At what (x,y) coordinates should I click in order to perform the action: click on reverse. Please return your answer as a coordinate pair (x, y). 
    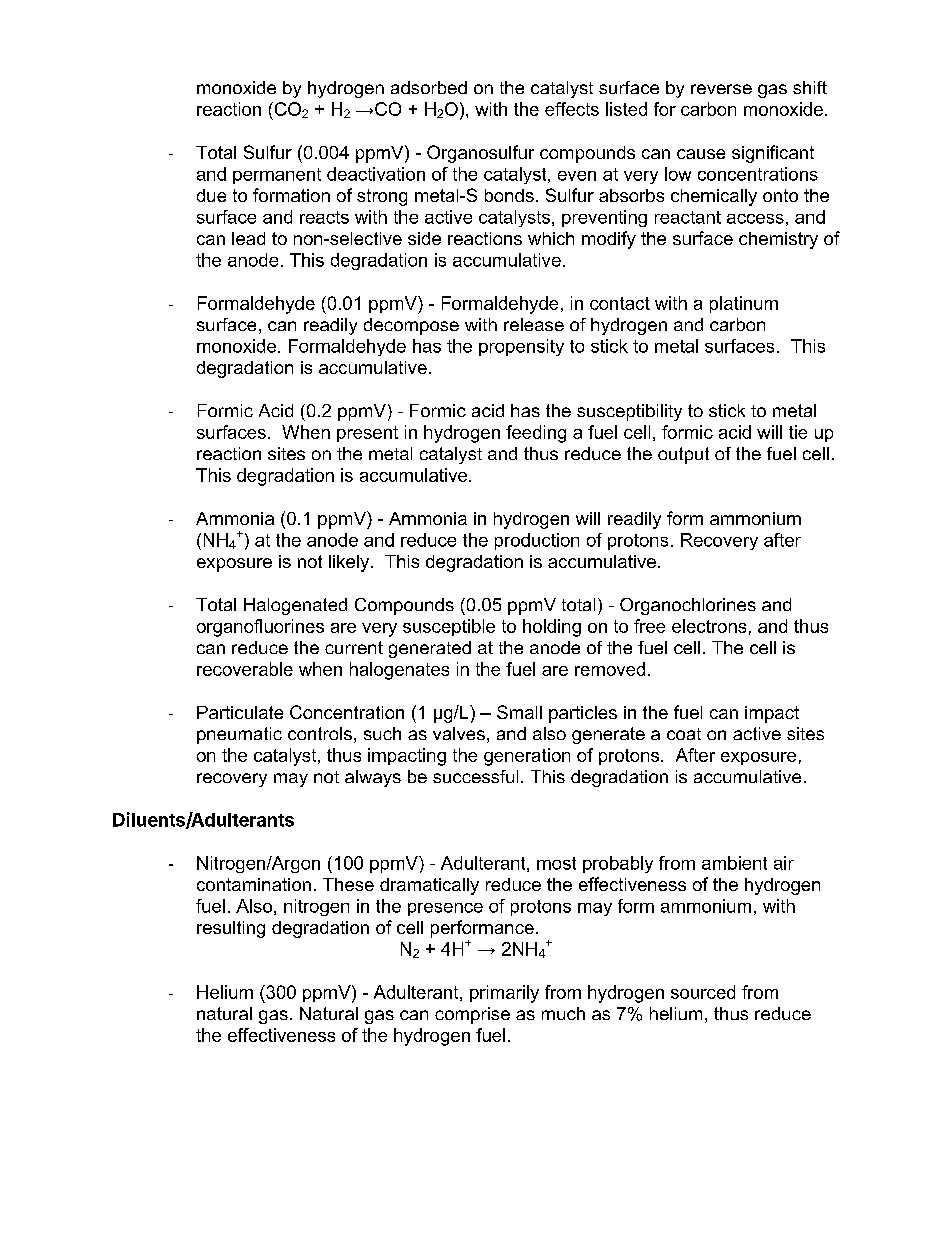
    Looking at the image, I should click on (721, 89).
